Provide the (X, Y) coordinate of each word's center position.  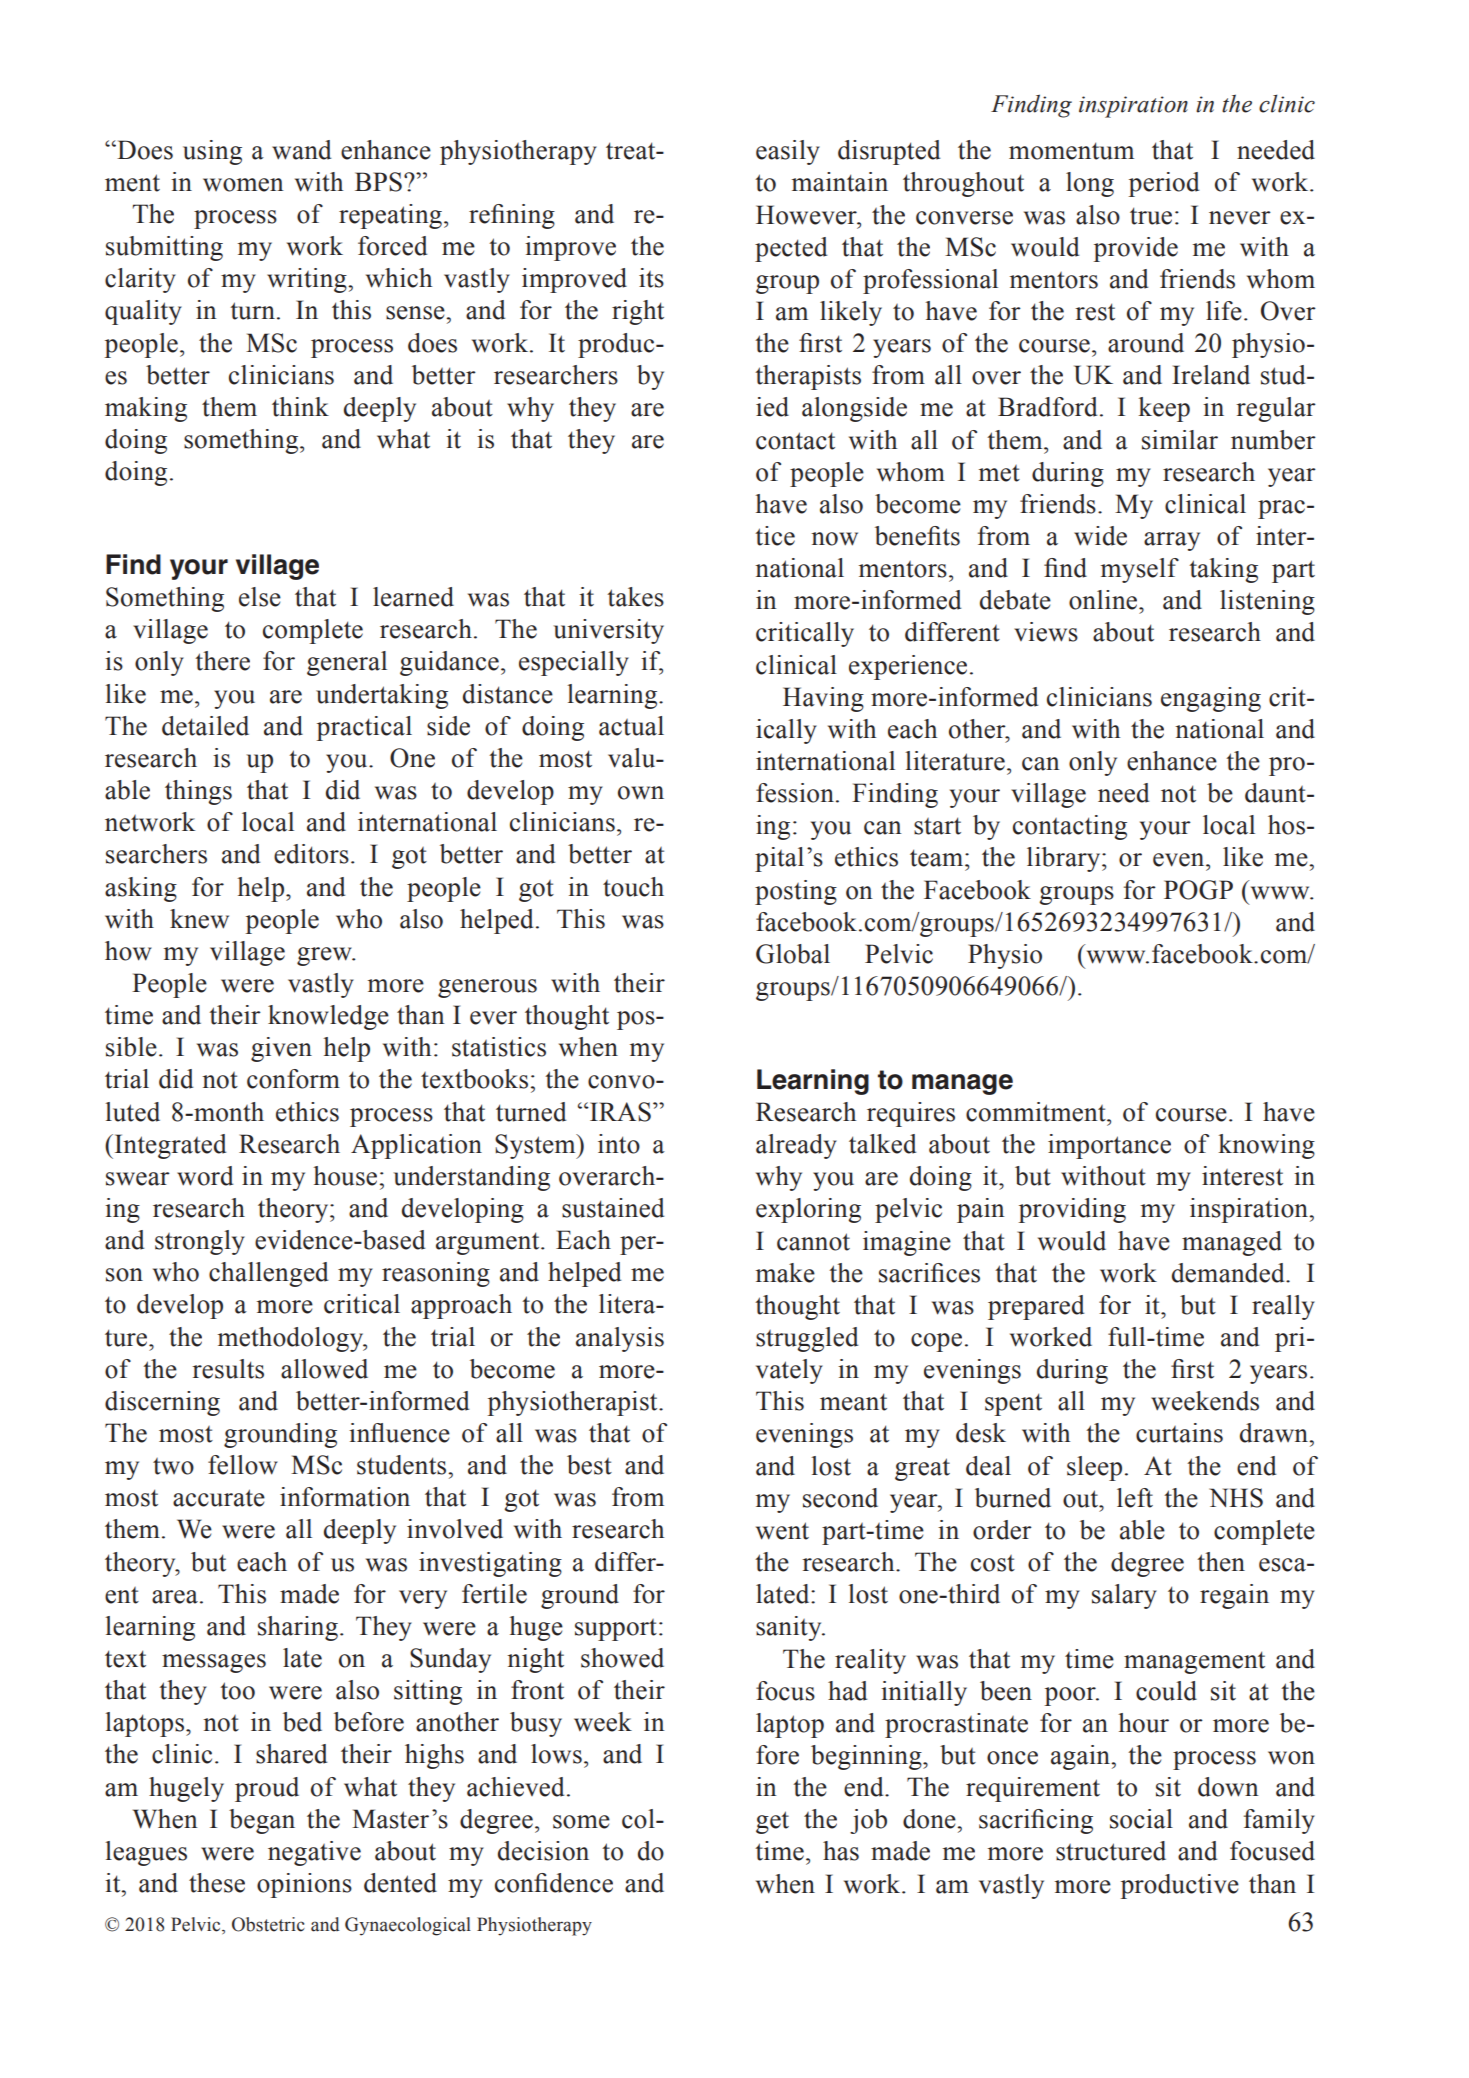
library (1065, 859)
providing (1072, 1210)
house (345, 1176)
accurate (219, 1498)
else (260, 597)
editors (311, 854)
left (1135, 1498)
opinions (304, 1885)
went (782, 1531)
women (243, 185)
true (1151, 216)
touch (633, 887)
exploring (808, 1210)
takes (635, 597)
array (1172, 541)
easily (788, 152)
